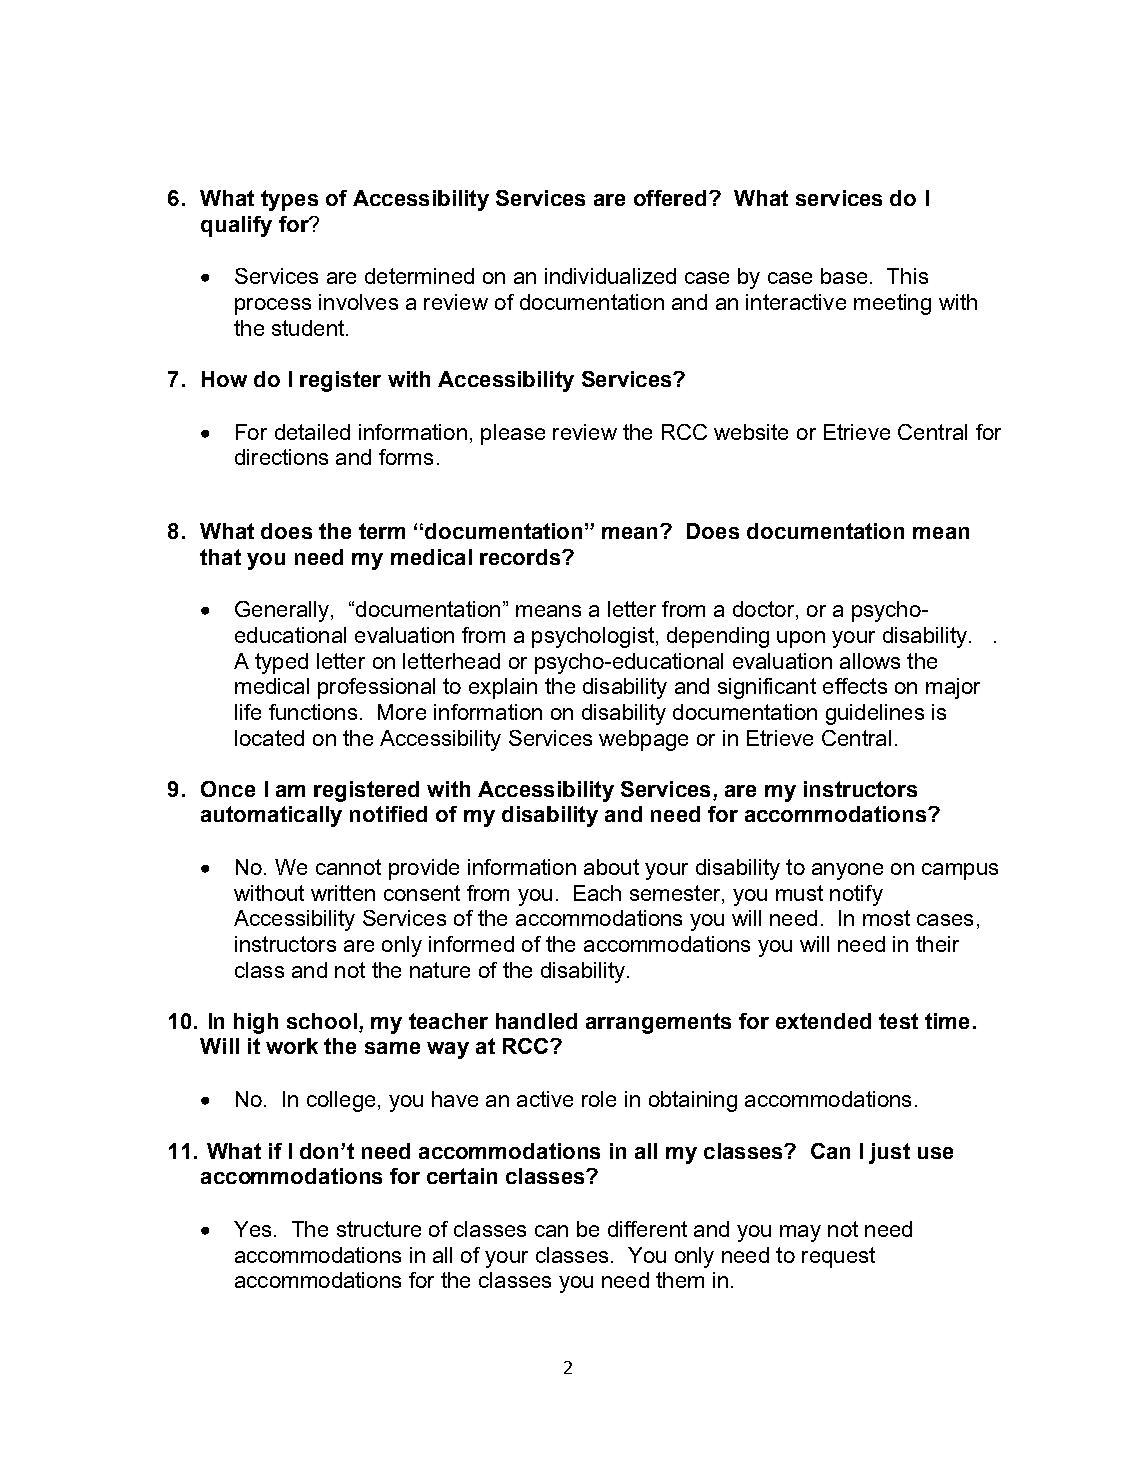  Describe the element at coordinates (611, 867) in the screenshot. I see `about` at that location.
